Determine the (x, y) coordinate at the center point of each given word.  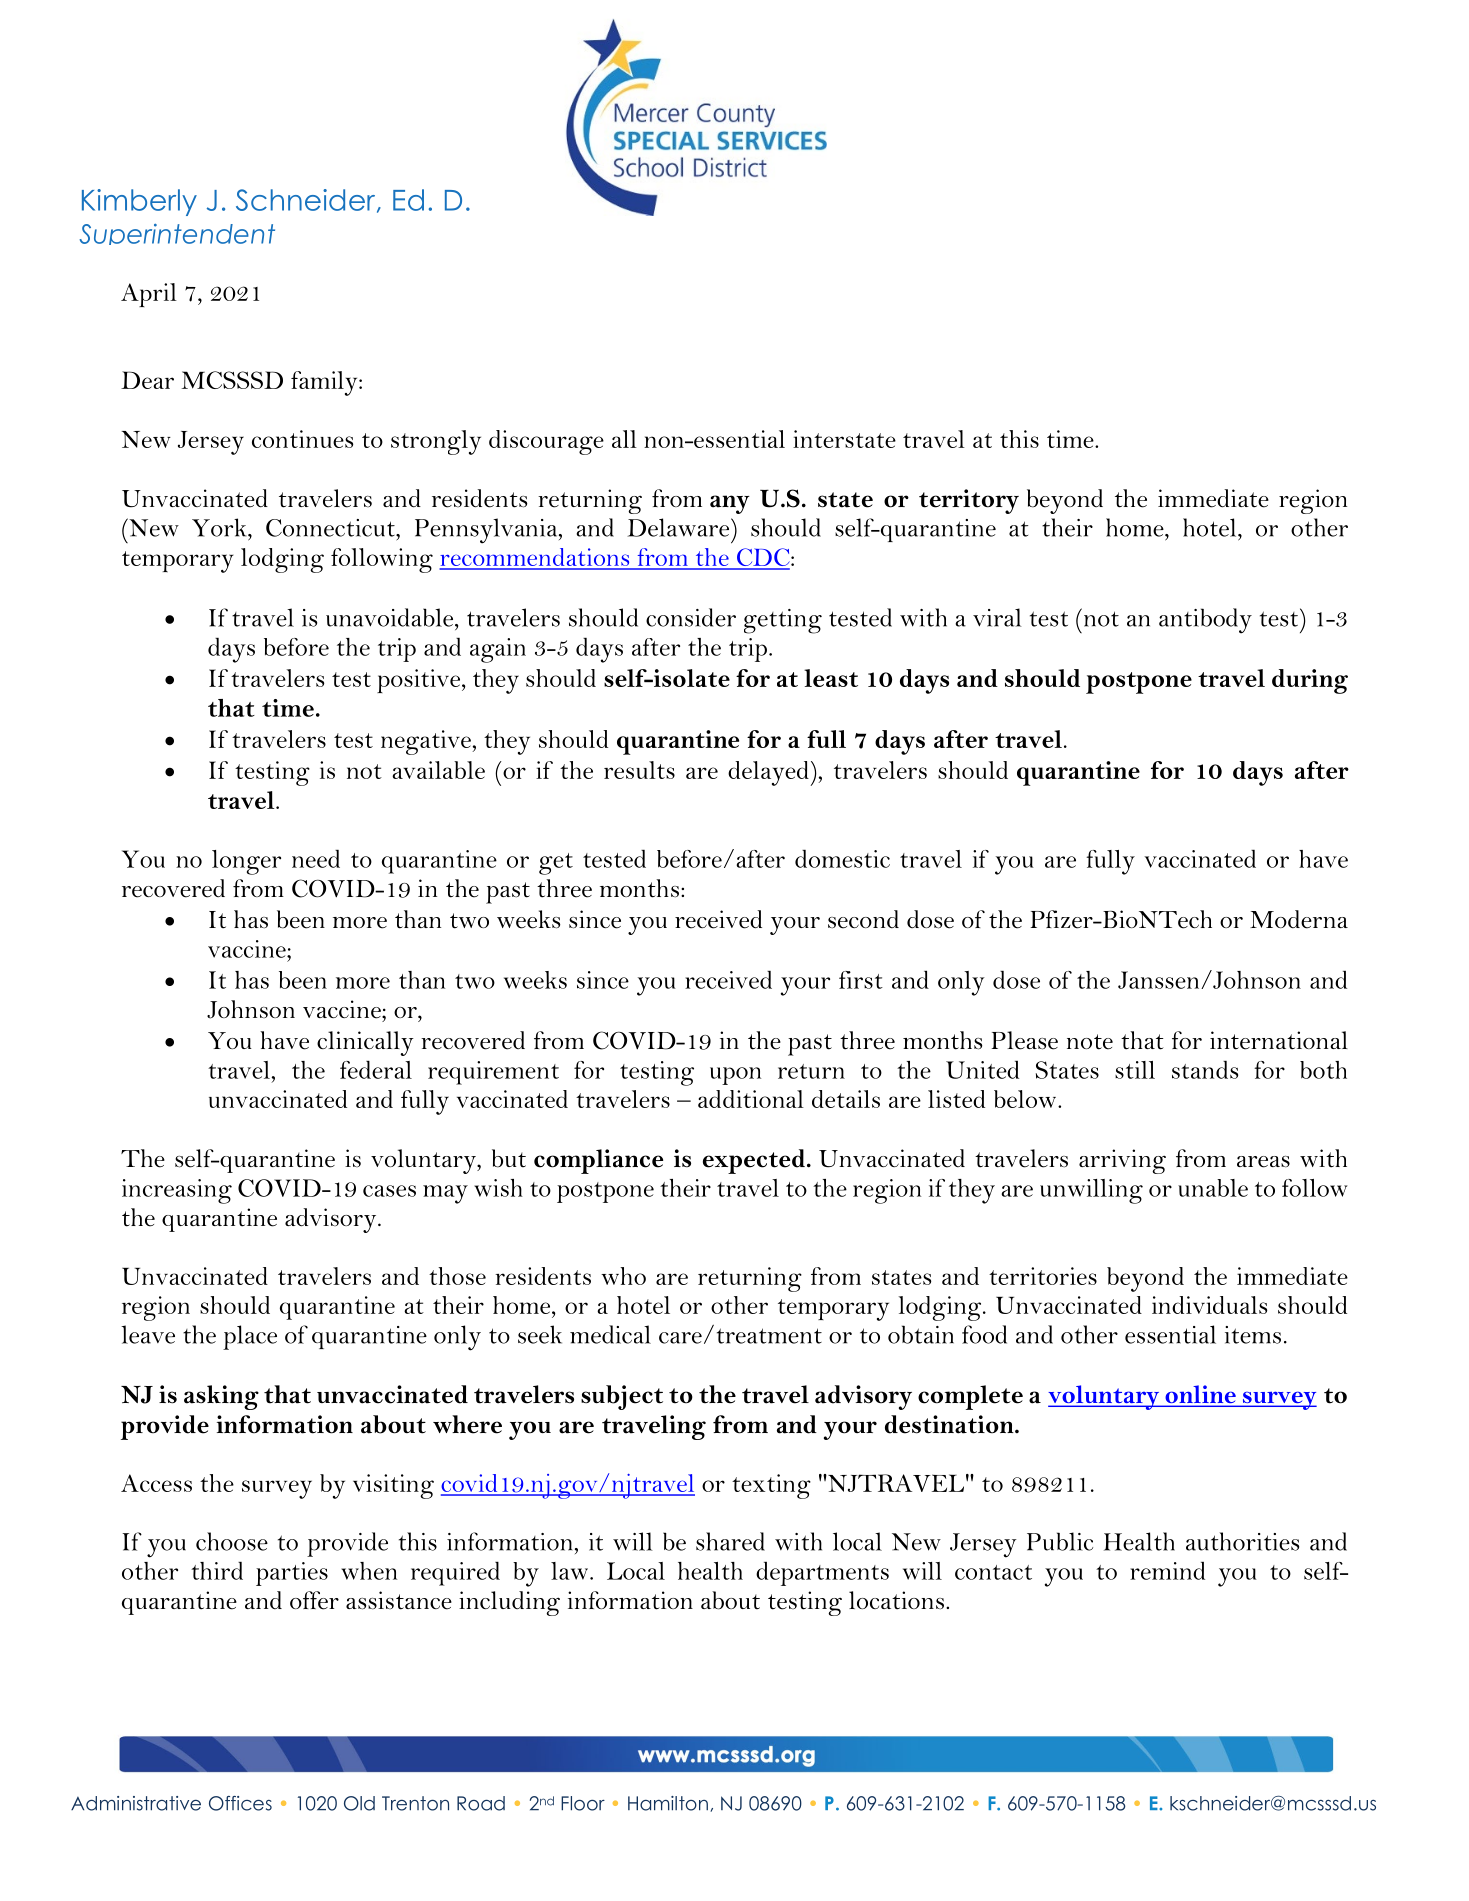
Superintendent (177, 234)
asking (221, 1397)
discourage (546, 442)
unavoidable (391, 617)
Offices (240, 1803)
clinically (365, 1043)
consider (691, 617)
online (1200, 1395)
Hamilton (668, 1803)
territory (969, 501)
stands (1205, 1069)
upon (735, 1076)
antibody (1205, 621)
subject (622, 1397)
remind (1167, 1571)
